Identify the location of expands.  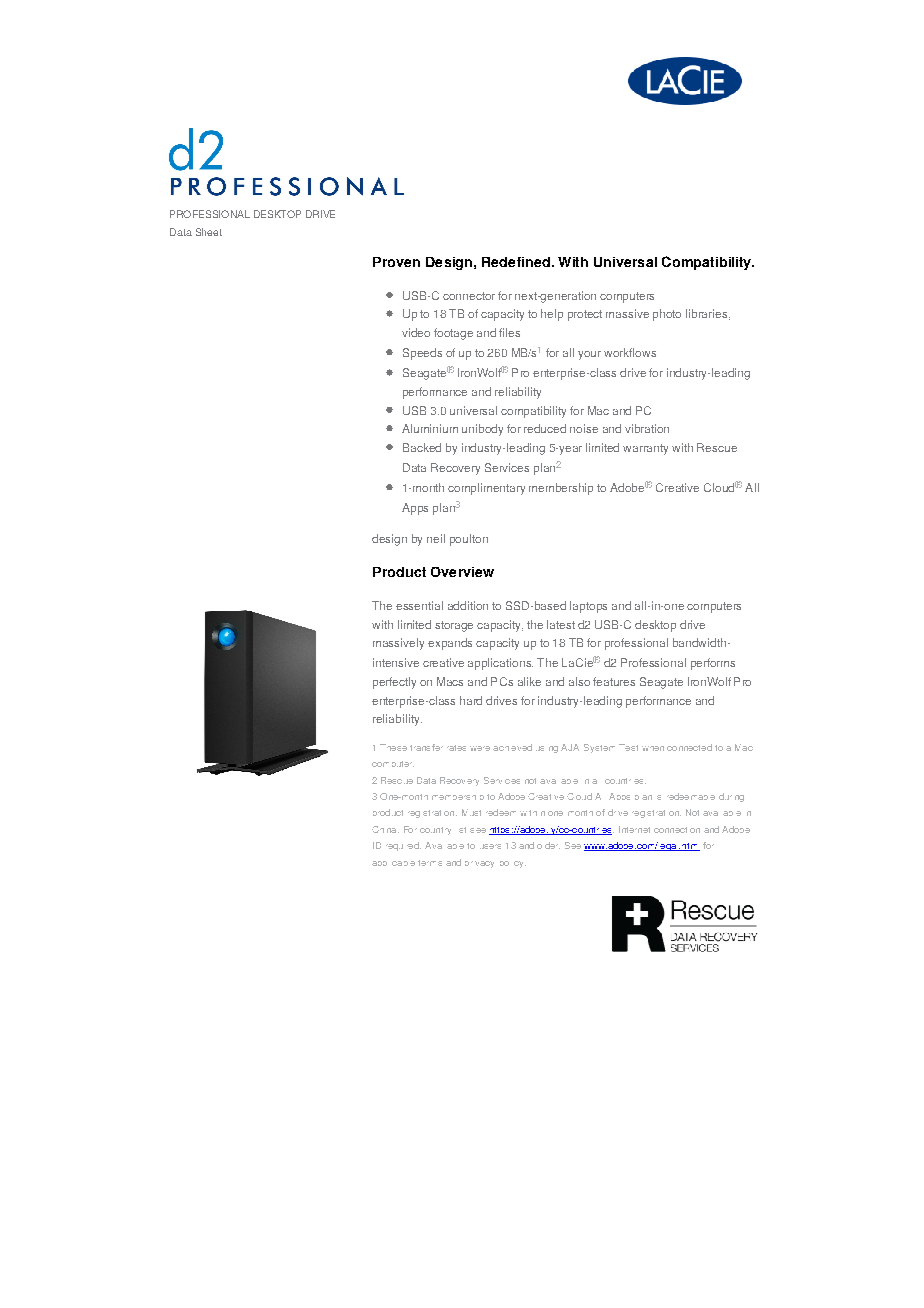
(450, 644).
